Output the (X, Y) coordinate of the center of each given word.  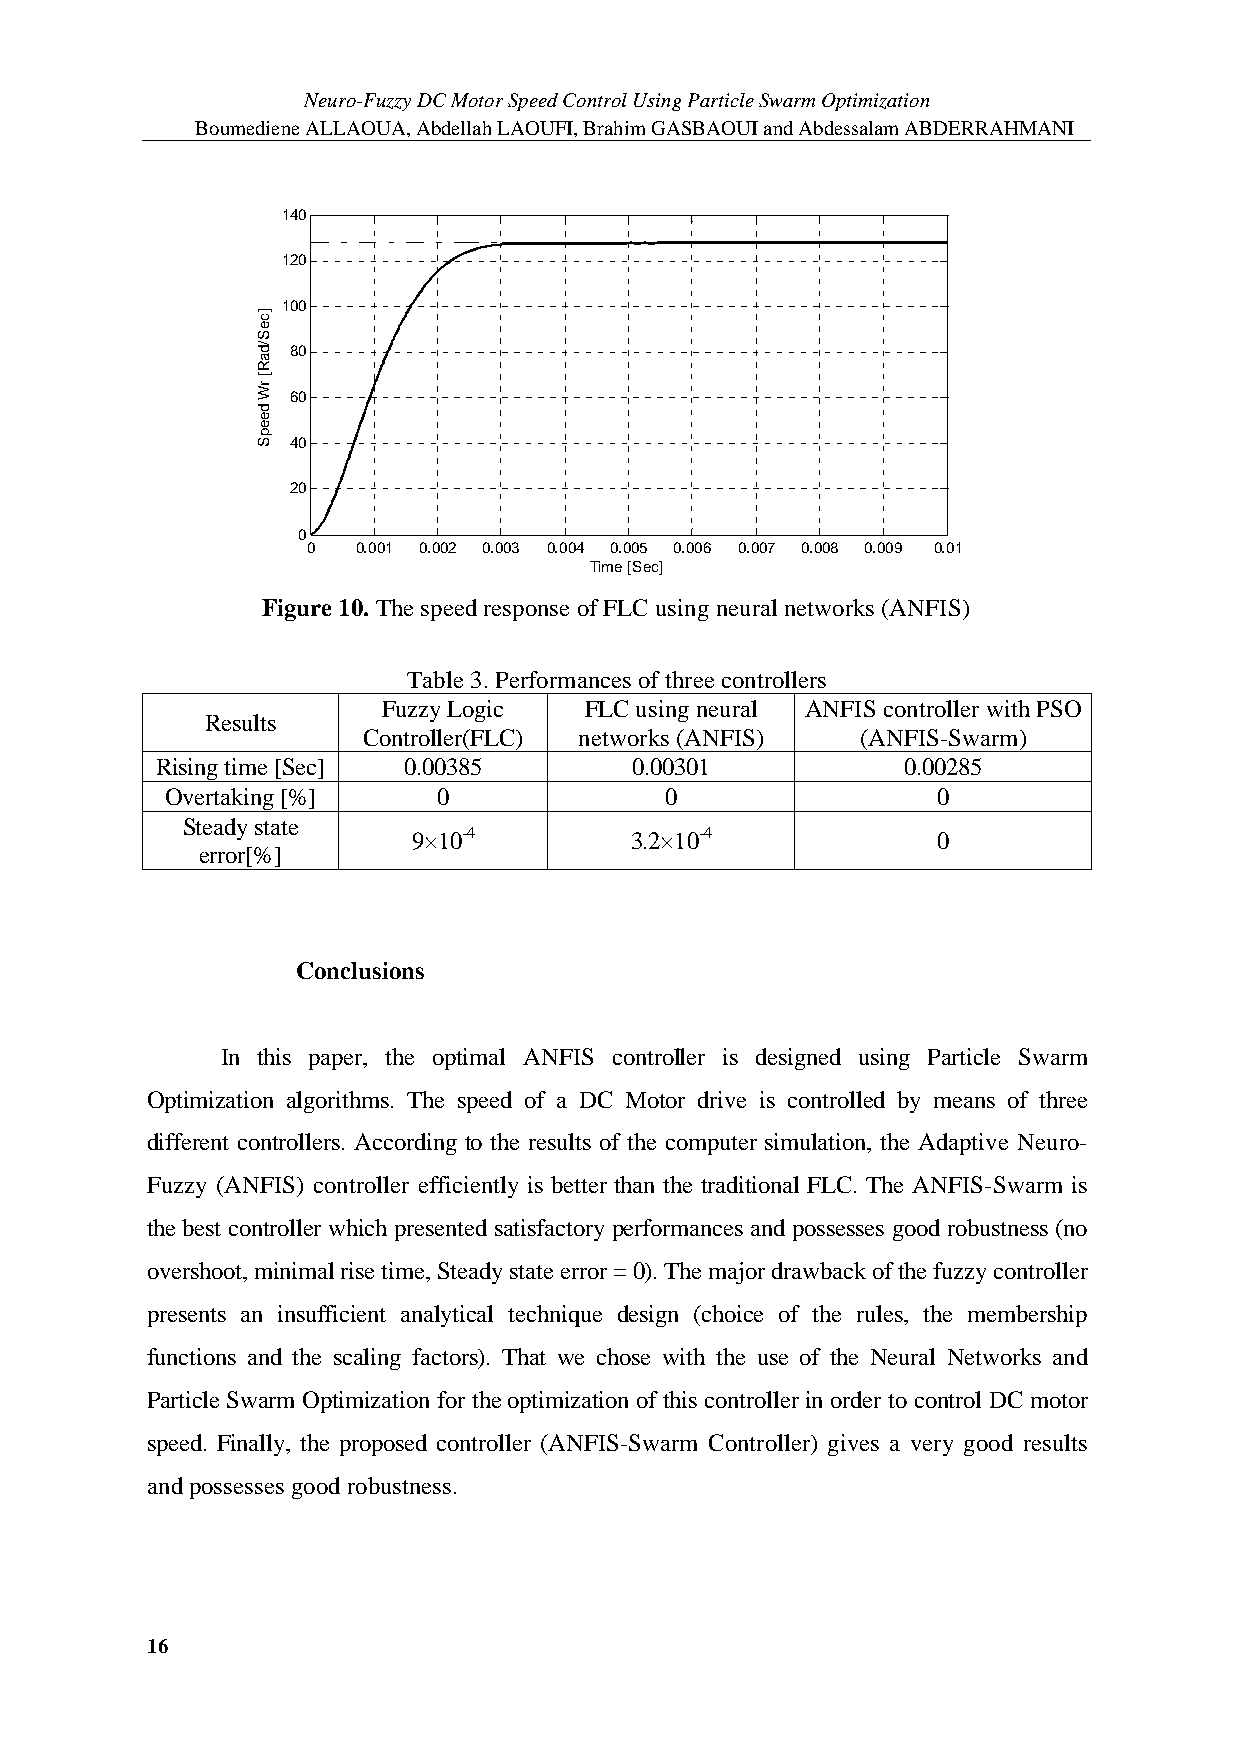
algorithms (339, 1102)
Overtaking (220, 800)
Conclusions (360, 970)
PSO (1059, 708)
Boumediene (247, 128)
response (526, 613)
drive (722, 1099)
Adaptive (963, 1144)
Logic (475, 711)
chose (623, 1356)
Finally (252, 1445)
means (964, 1102)
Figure (296, 610)
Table (435, 679)
